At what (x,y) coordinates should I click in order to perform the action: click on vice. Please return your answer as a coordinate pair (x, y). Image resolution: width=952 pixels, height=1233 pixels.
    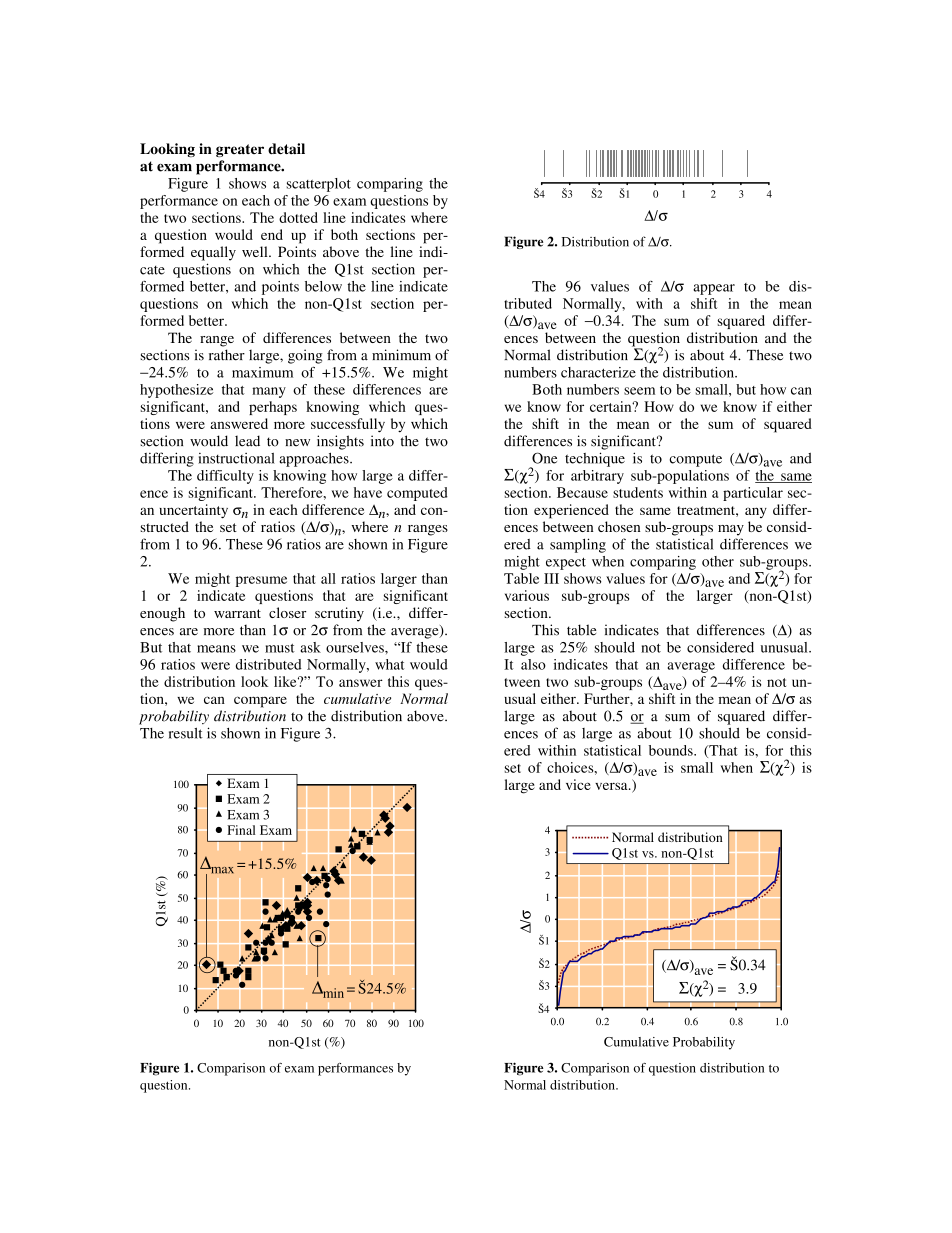
    Looking at the image, I should click on (578, 784).
